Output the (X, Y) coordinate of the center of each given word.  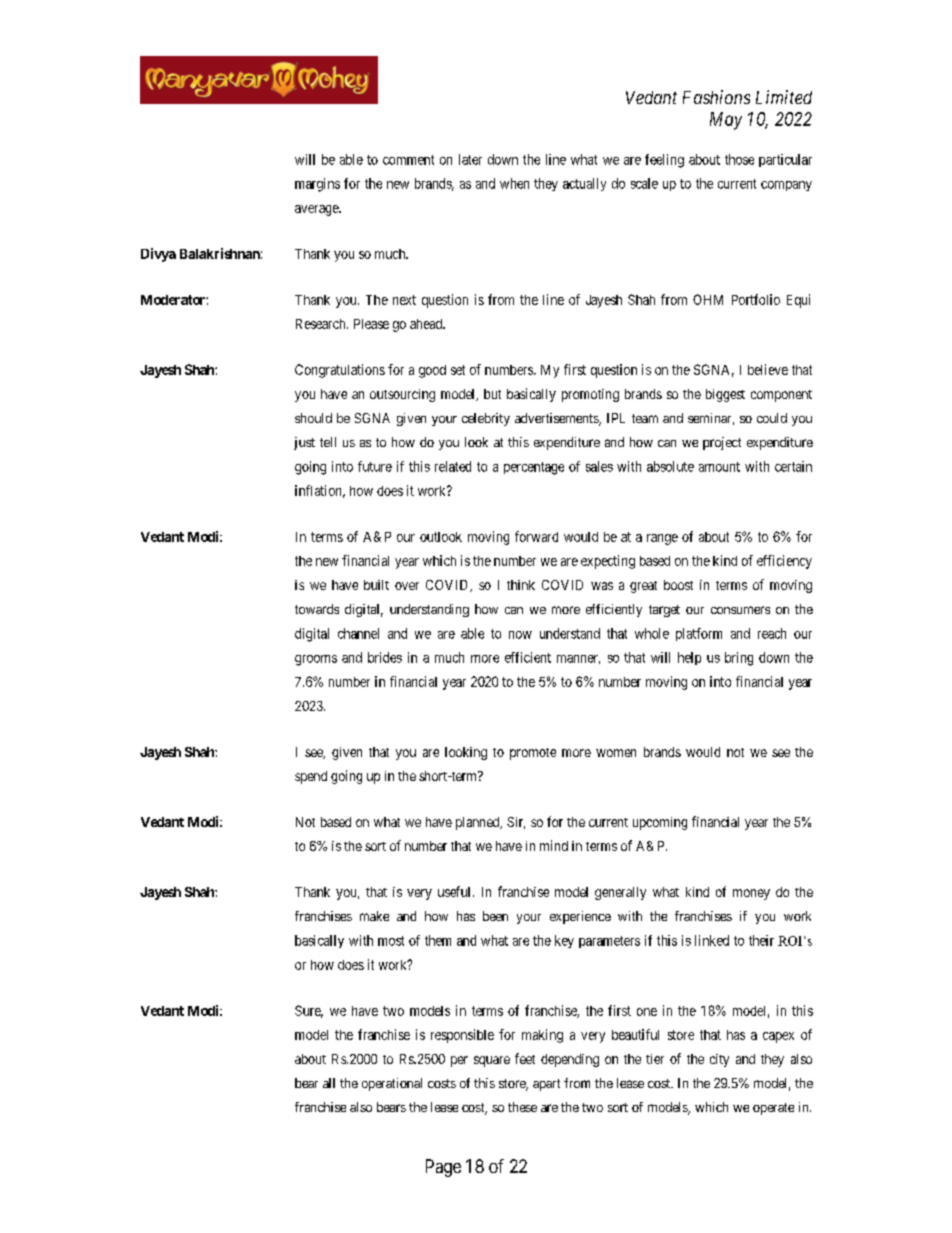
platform (699, 634)
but (492, 394)
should (313, 418)
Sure (309, 1011)
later (470, 159)
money (751, 894)
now (520, 635)
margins (317, 185)
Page (443, 1168)
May (726, 121)
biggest (725, 395)
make (374, 916)
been (495, 916)
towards (317, 609)
